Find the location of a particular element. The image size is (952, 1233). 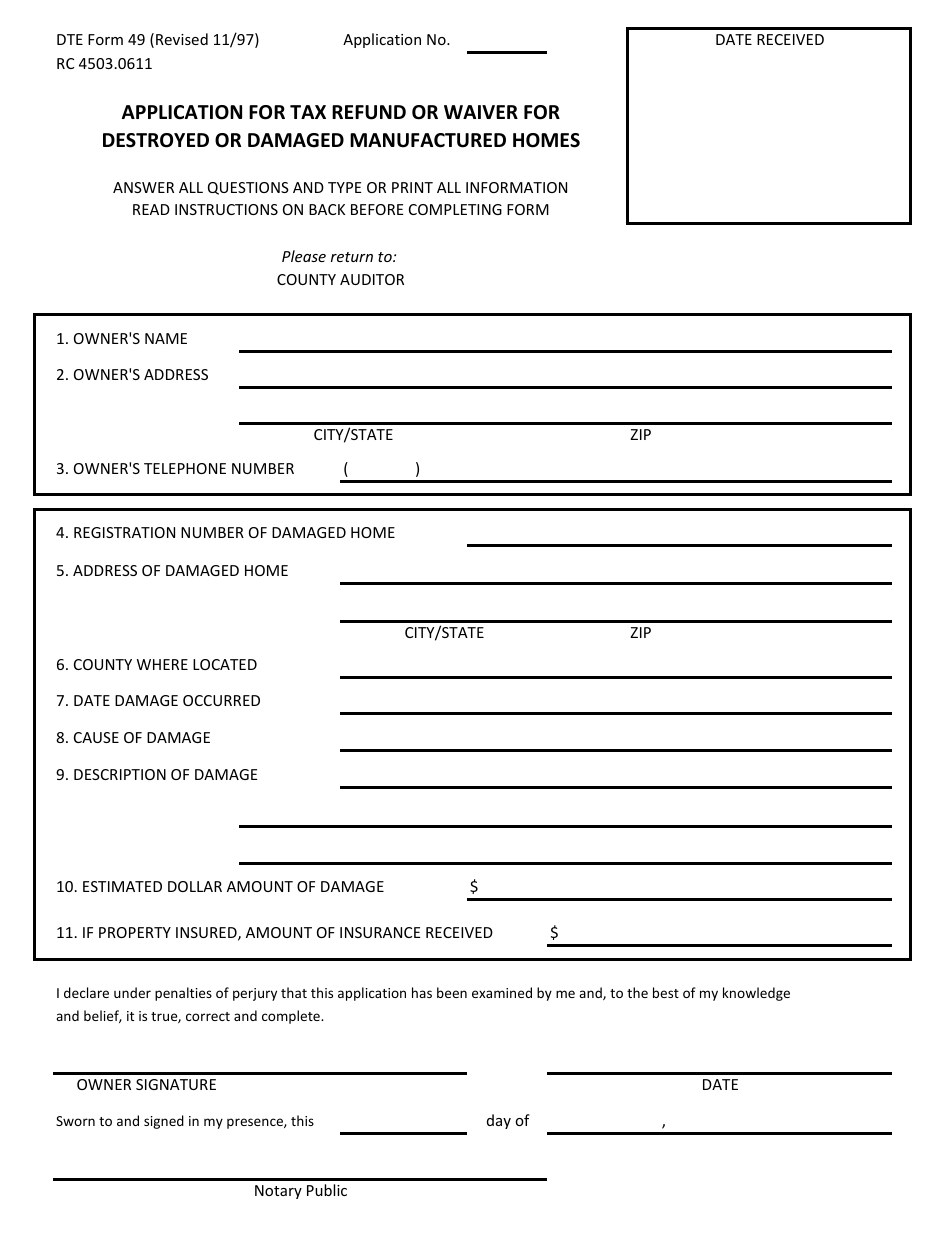

signed is located at coordinates (164, 1122).
